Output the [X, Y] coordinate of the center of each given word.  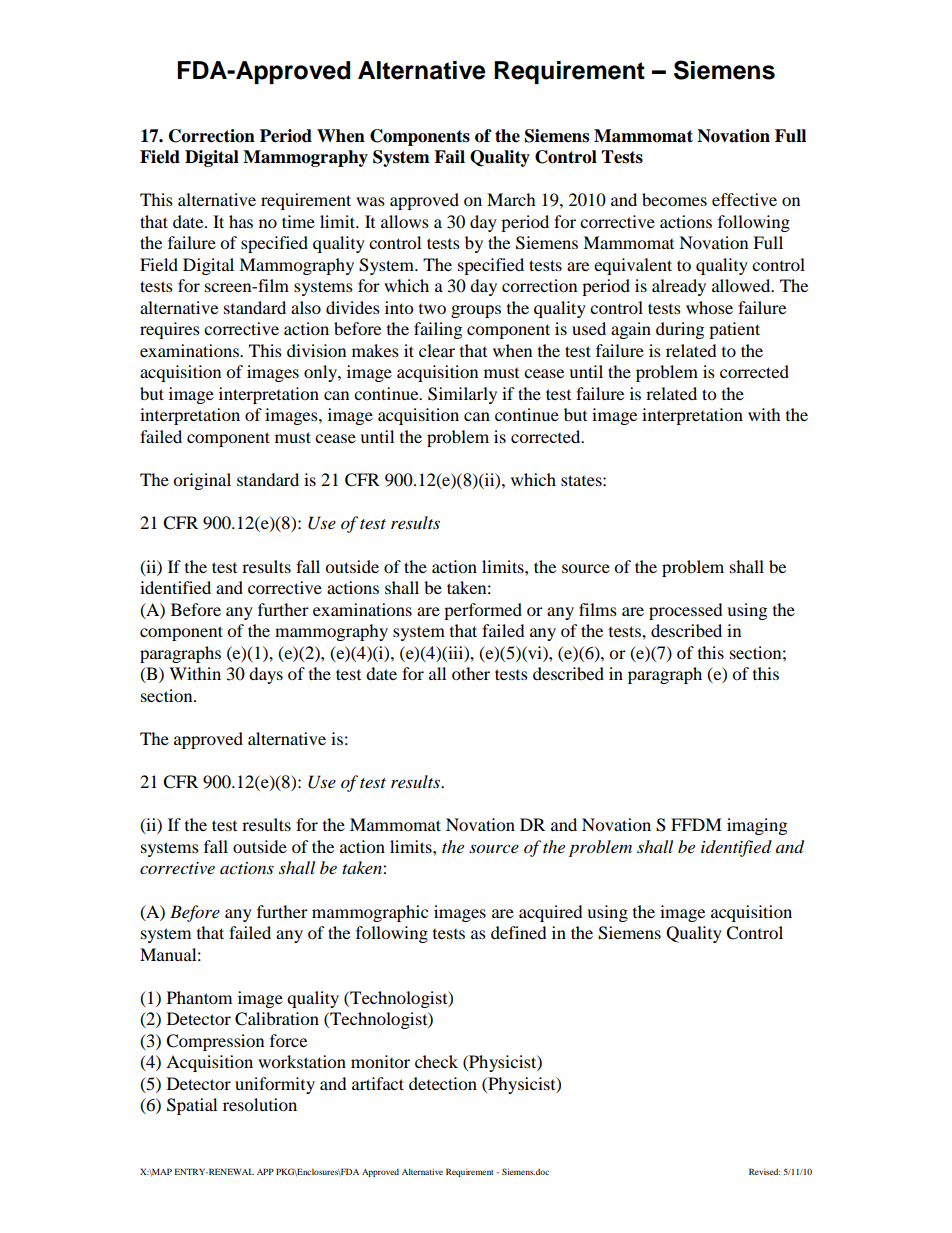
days [266, 675]
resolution [260, 1104]
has [241, 221]
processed [686, 611]
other [471, 673]
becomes [674, 199]
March [511, 199]
